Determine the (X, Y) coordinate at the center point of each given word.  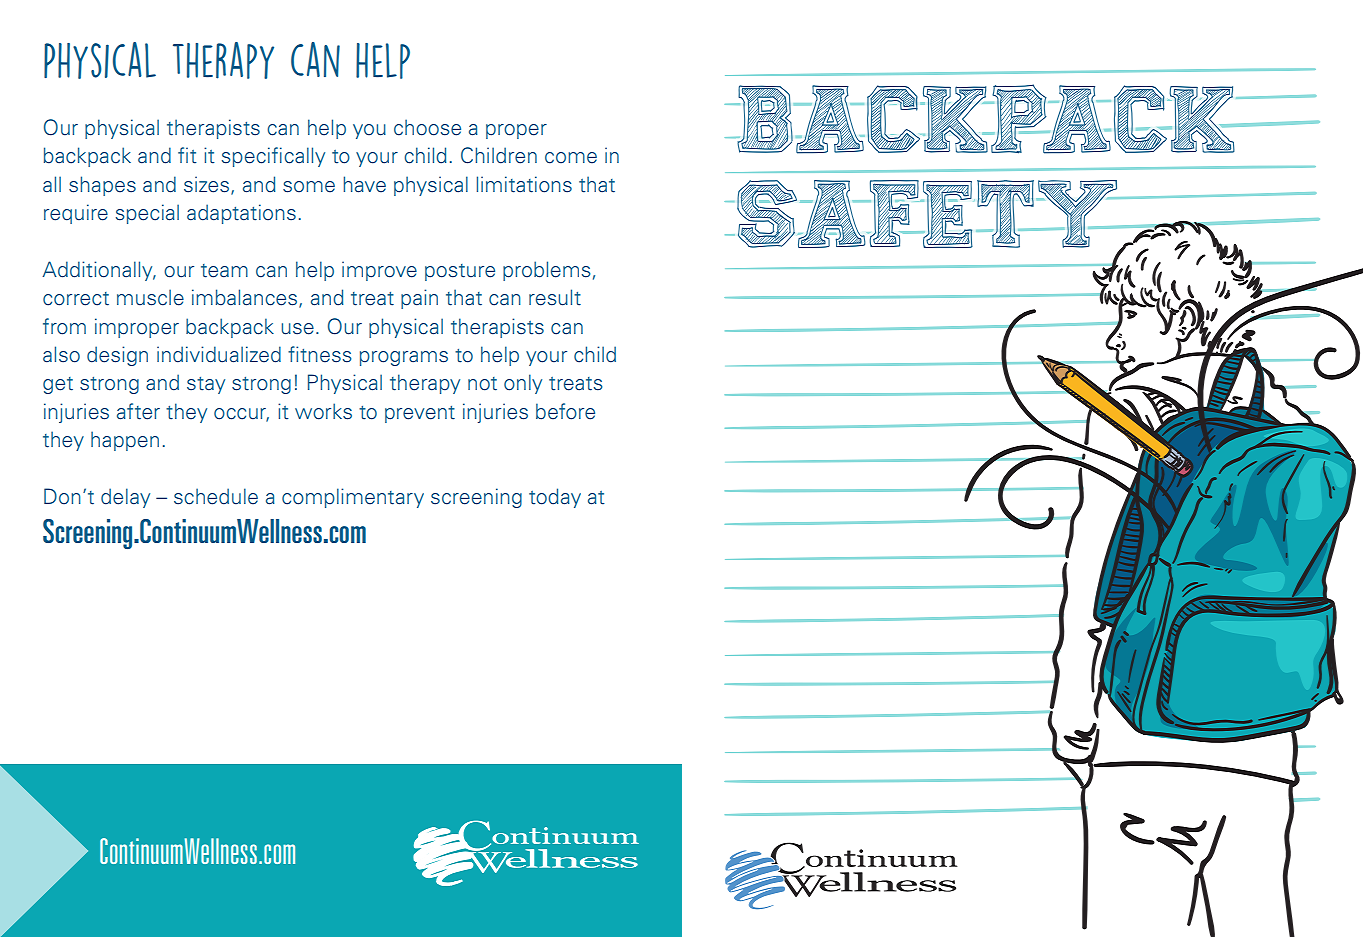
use (297, 329)
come (571, 158)
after (138, 411)
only (523, 384)
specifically (273, 157)
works (323, 411)
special (147, 214)
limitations (524, 184)
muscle (150, 297)
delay (125, 498)
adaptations (241, 214)
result (555, 297)
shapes (102, 186)
